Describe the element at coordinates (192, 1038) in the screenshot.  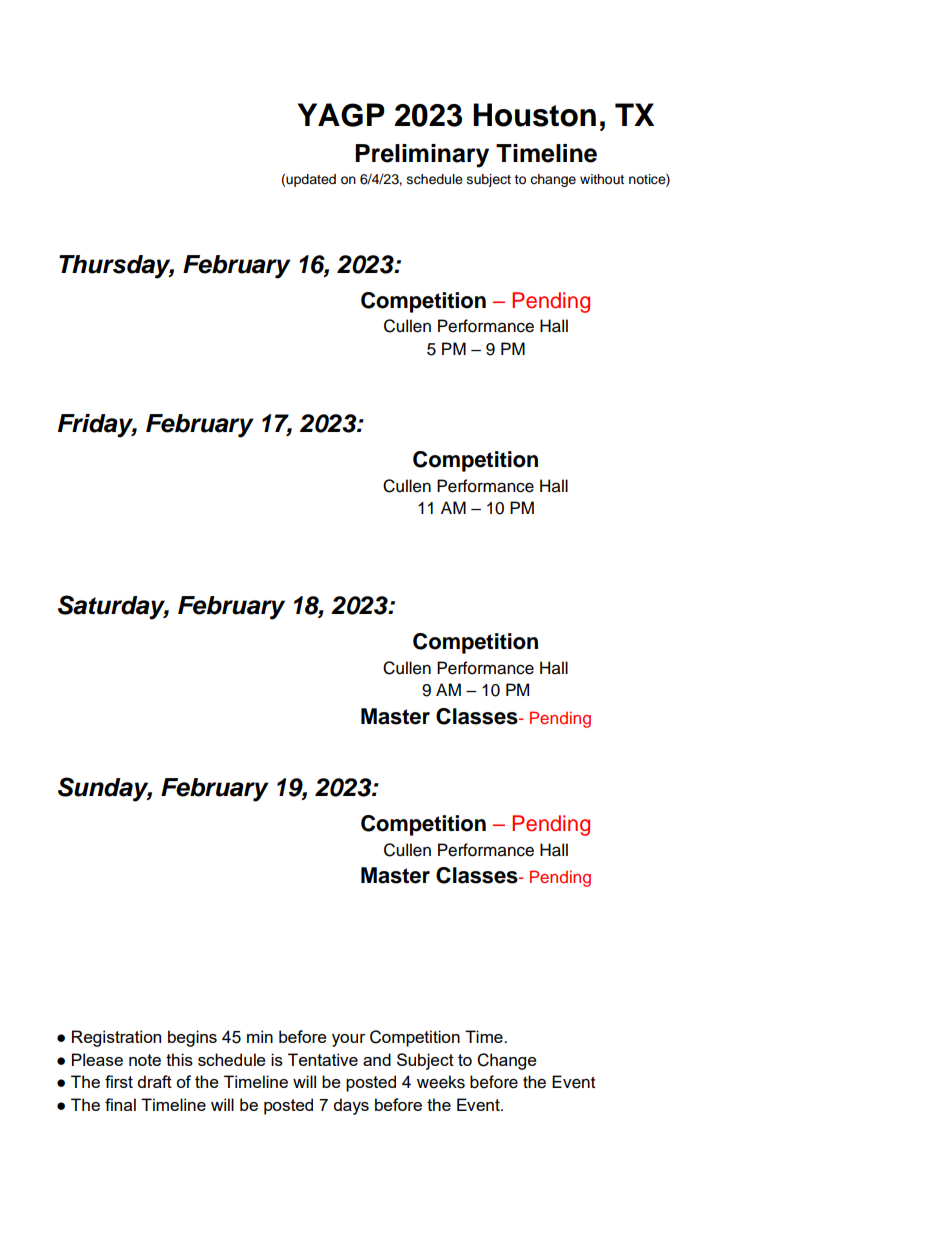
I see `begins` at that location.
